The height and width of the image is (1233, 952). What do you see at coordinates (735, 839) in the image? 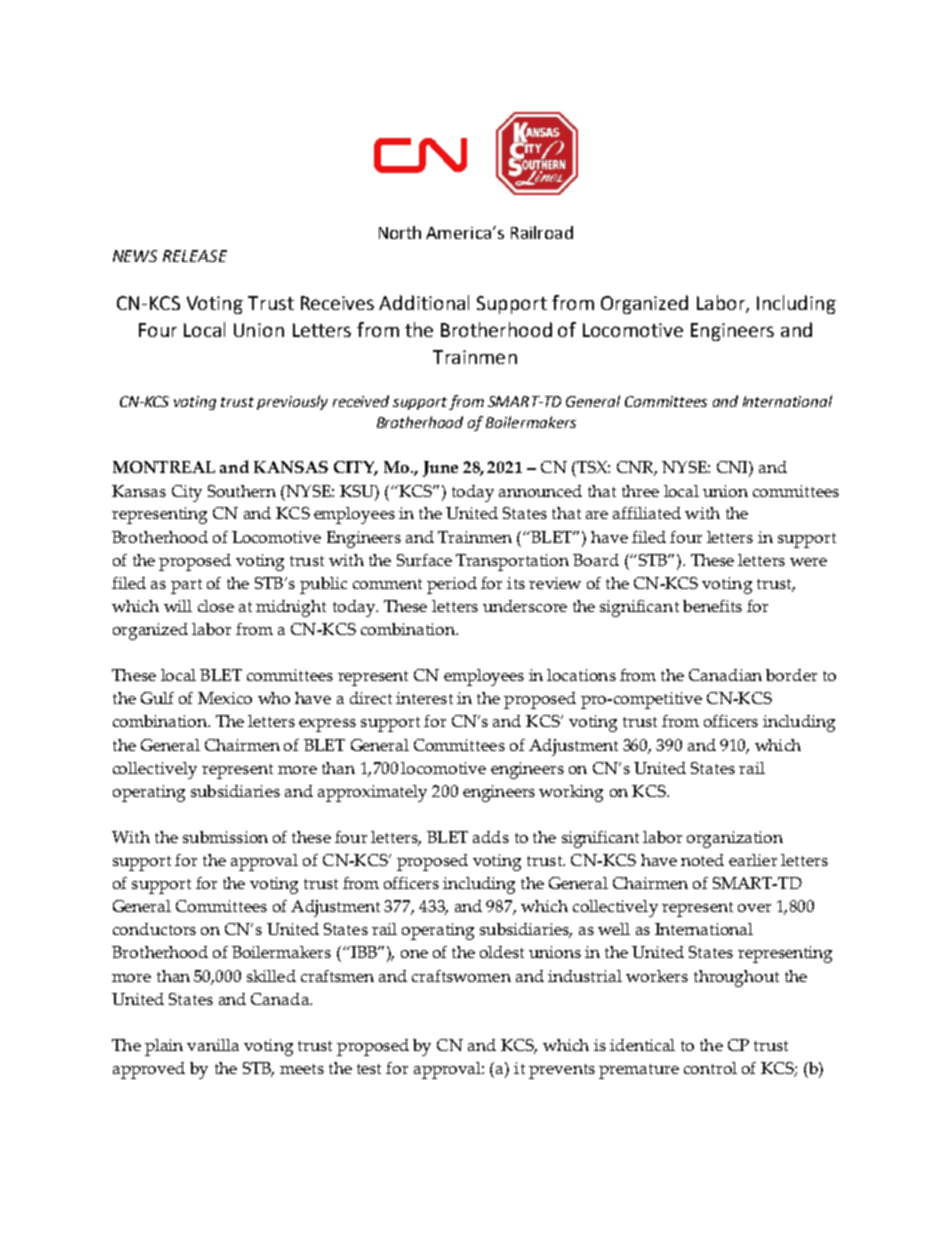
I see `organization` at bounding box center [735, 839].
